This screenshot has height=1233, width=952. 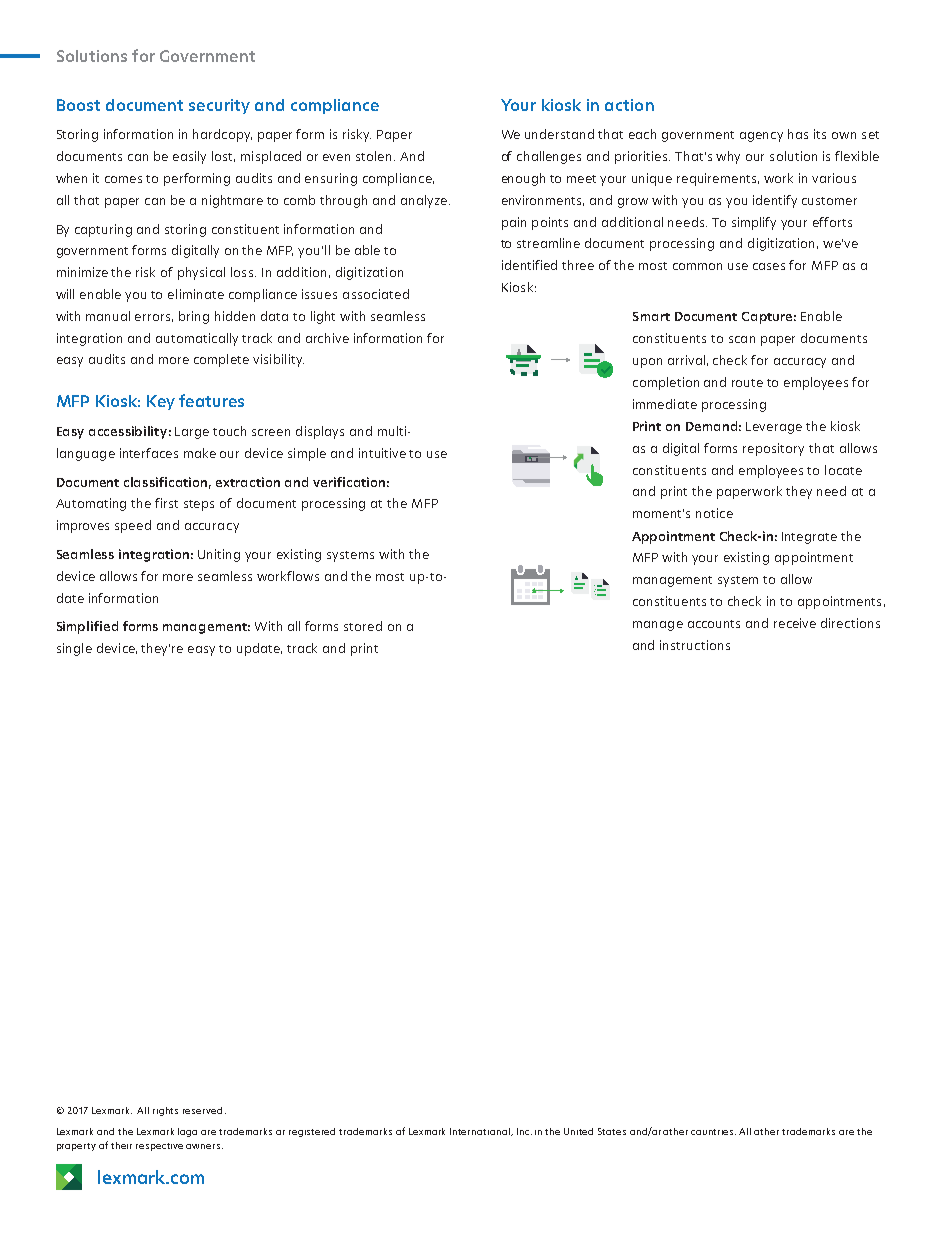 What do you see at coordinates (713, 1132) in the screenshot?
I see `countries` at bounding box center [713, 1132].
